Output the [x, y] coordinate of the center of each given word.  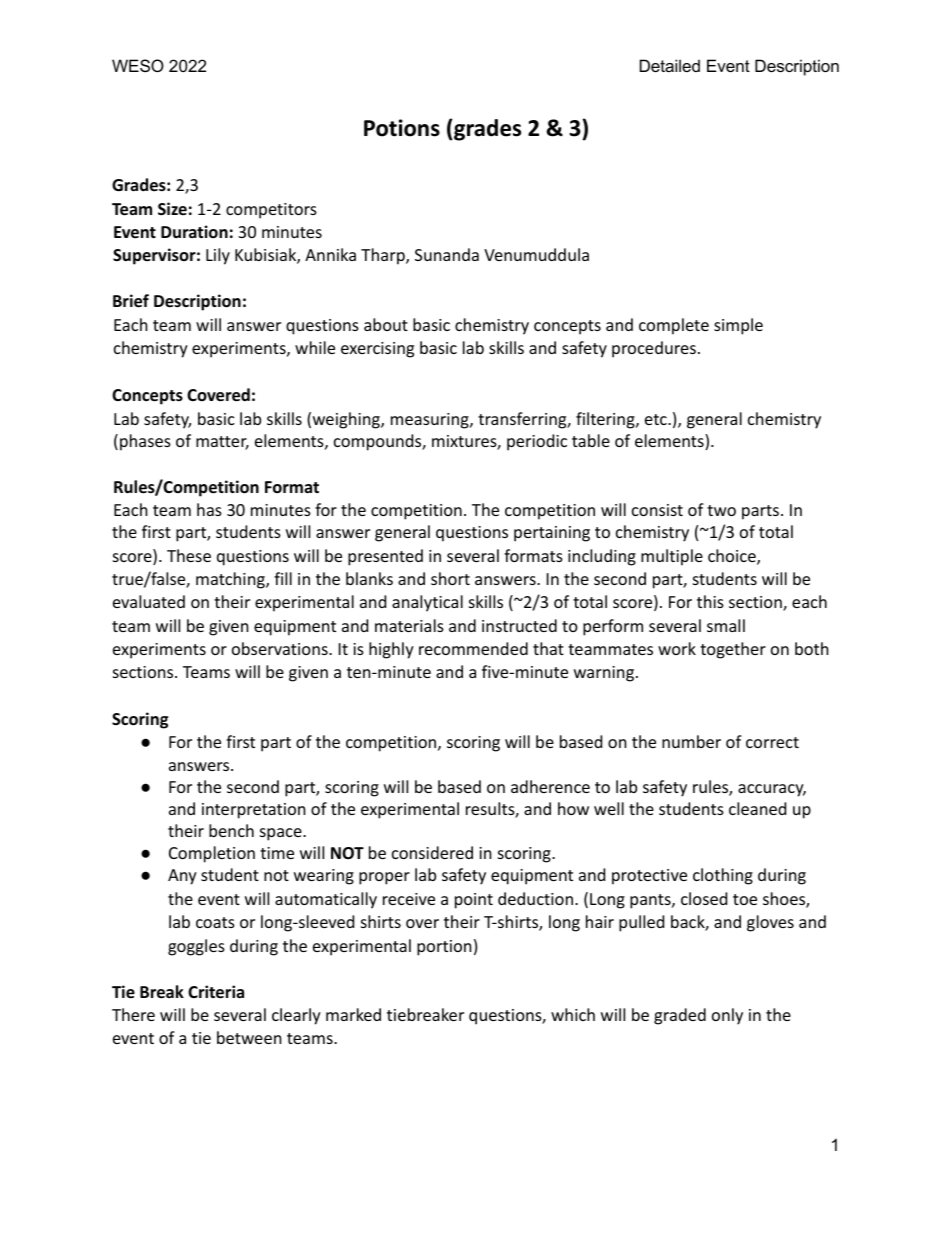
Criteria [216, 992]
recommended [473, 648]
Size [172, 208]
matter [222, 443]
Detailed [670, 65]
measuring [431, 421]
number [691, 741]
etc [657, 419]
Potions [402, 128]
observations [281, 648]
